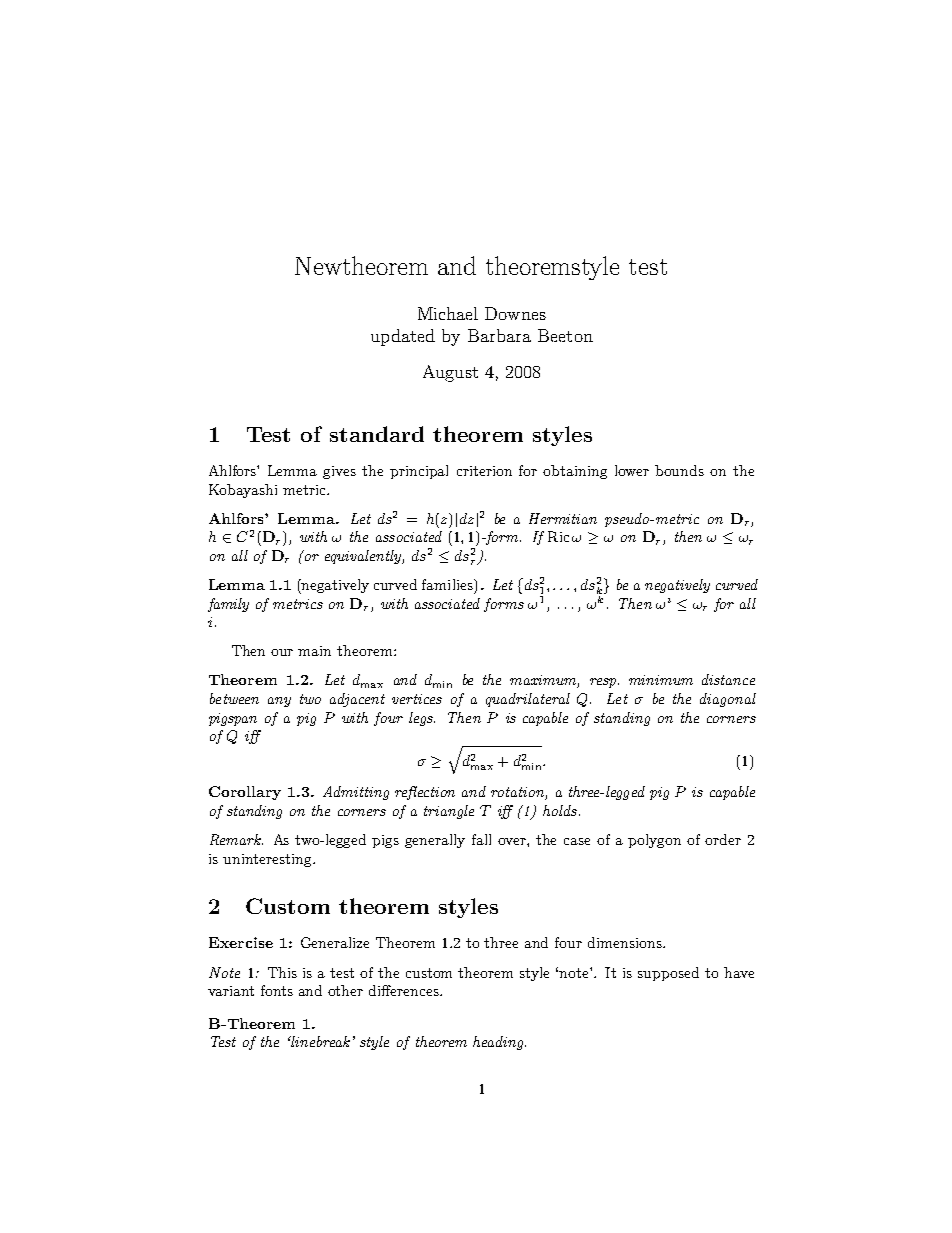 The width and height of the page is (952, 1233). Describe the element at coordinates (499, 335) in the page. I see `Barbara` at that location.
